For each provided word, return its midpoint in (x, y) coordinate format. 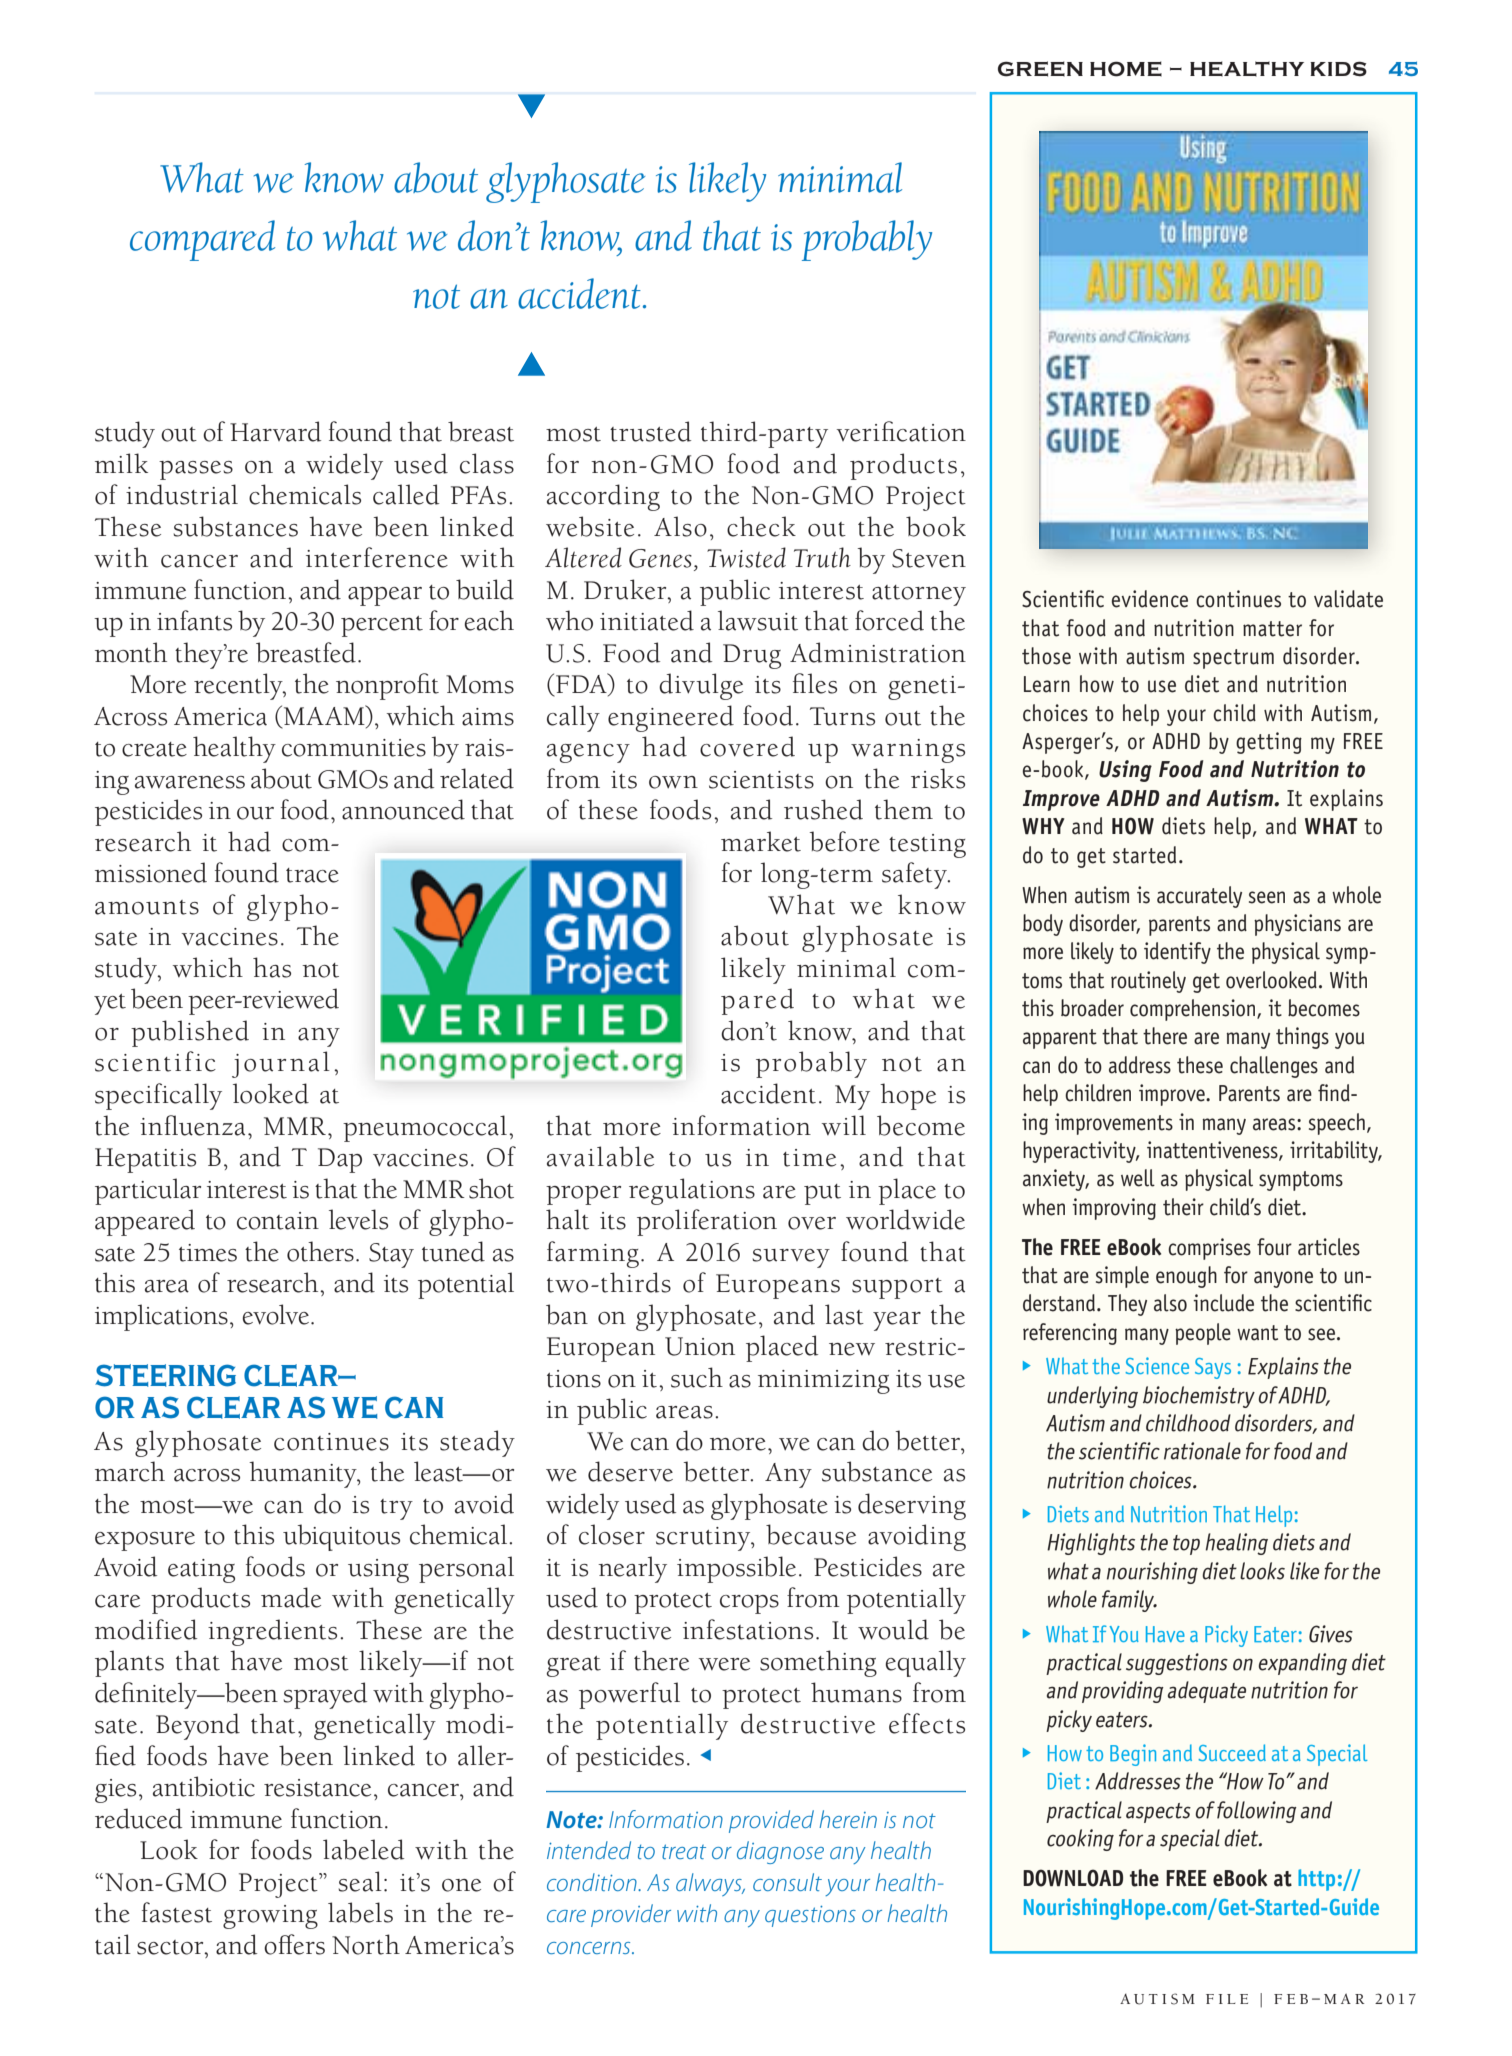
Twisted (746, 557)
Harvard (275, 431)
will (844, 1125)
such (697, 1377)
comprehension (1194, 1010)
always (710, 1884)
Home (1126, 69)
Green (1040, 69)
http (1316, 1880)
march (130, 1471)
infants (194, 620)
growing (270, 1917)
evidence (1150, 599)
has (272, 967)
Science (1157, 1365)
